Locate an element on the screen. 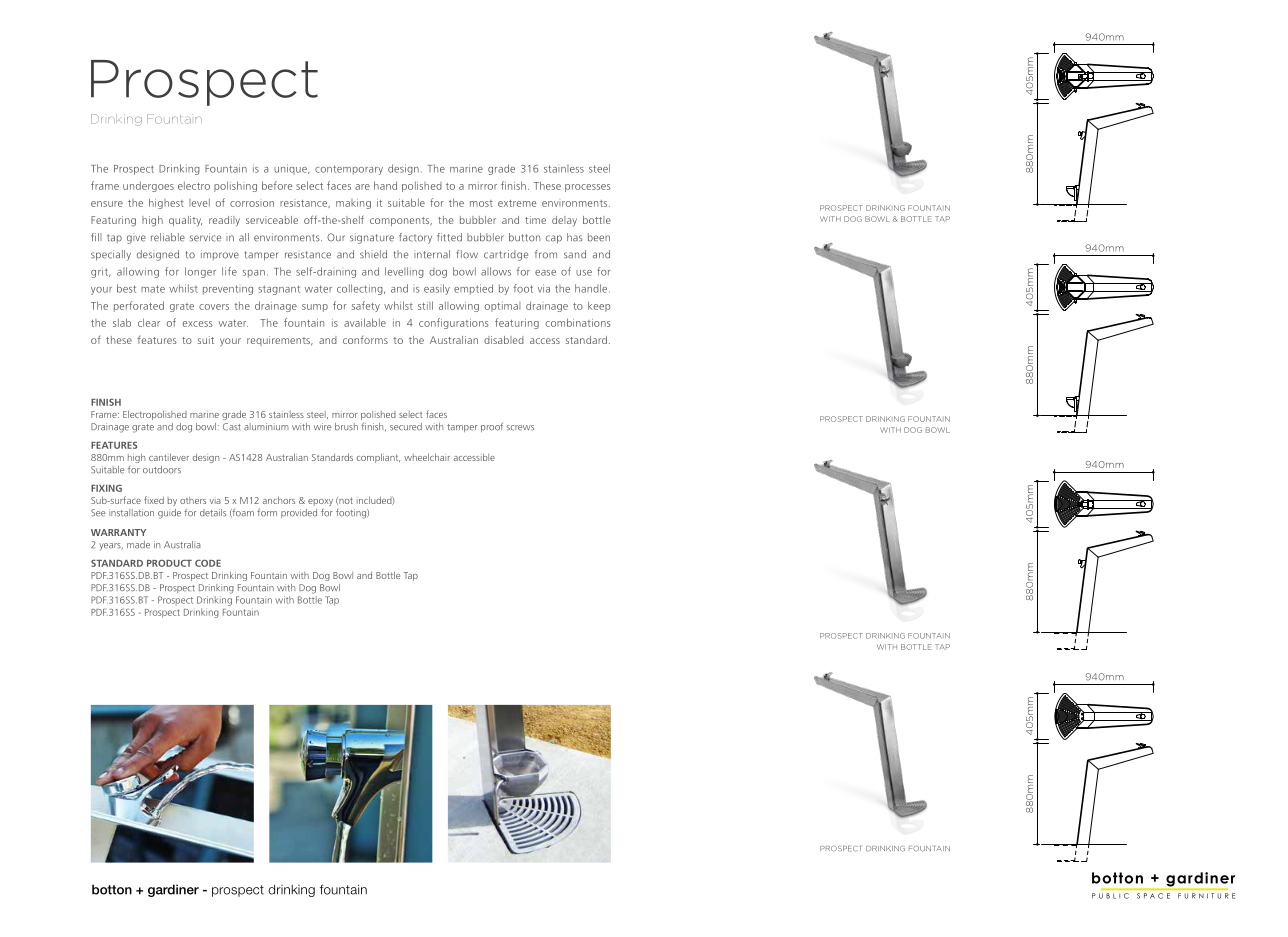 This screenshot has height=937, width=1288. undergoes is located at coordinates (148, 186).
